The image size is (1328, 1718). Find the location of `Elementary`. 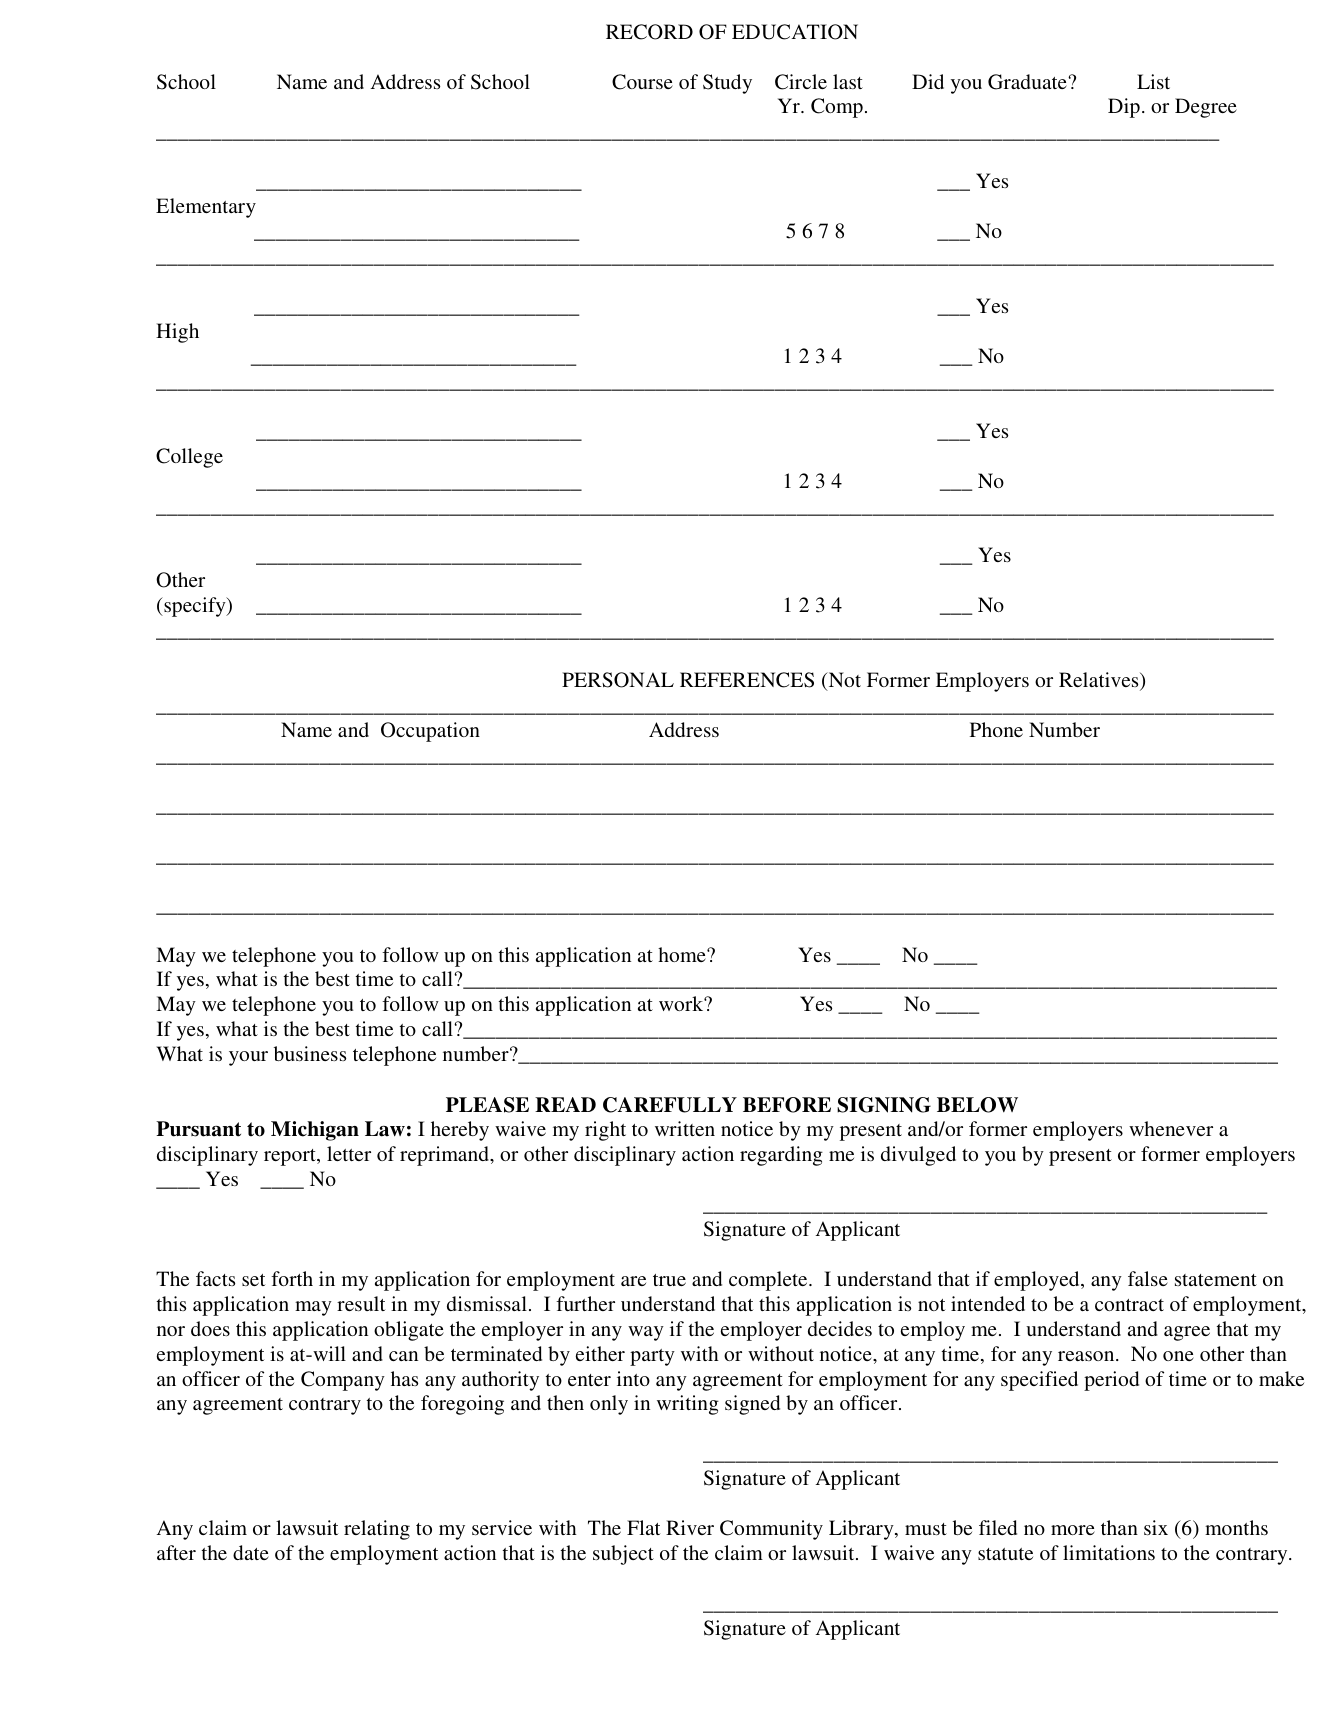

Elementary is located at coordinates (206, 208).
